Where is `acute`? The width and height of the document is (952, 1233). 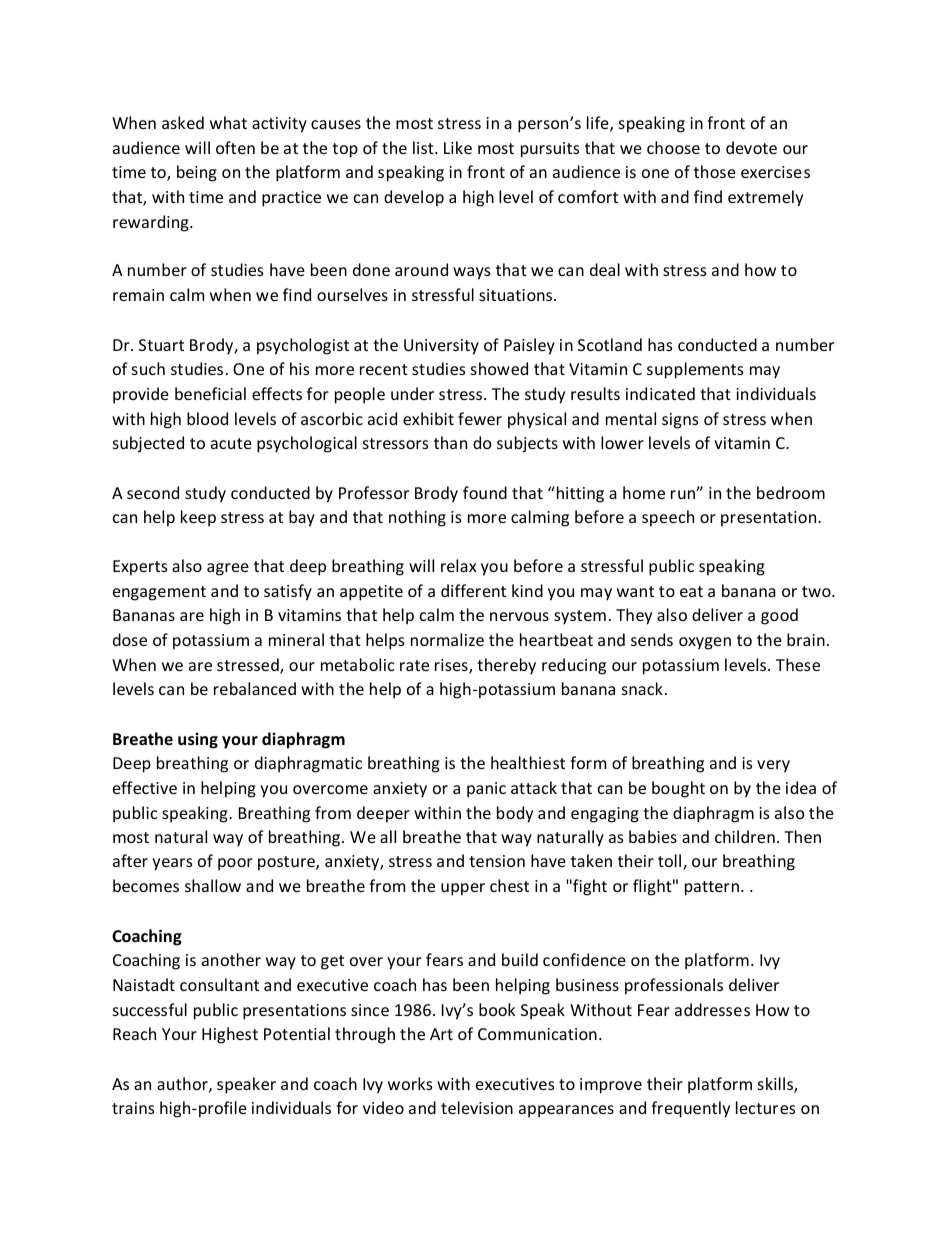
acute is located at coordinates (231, 443).
